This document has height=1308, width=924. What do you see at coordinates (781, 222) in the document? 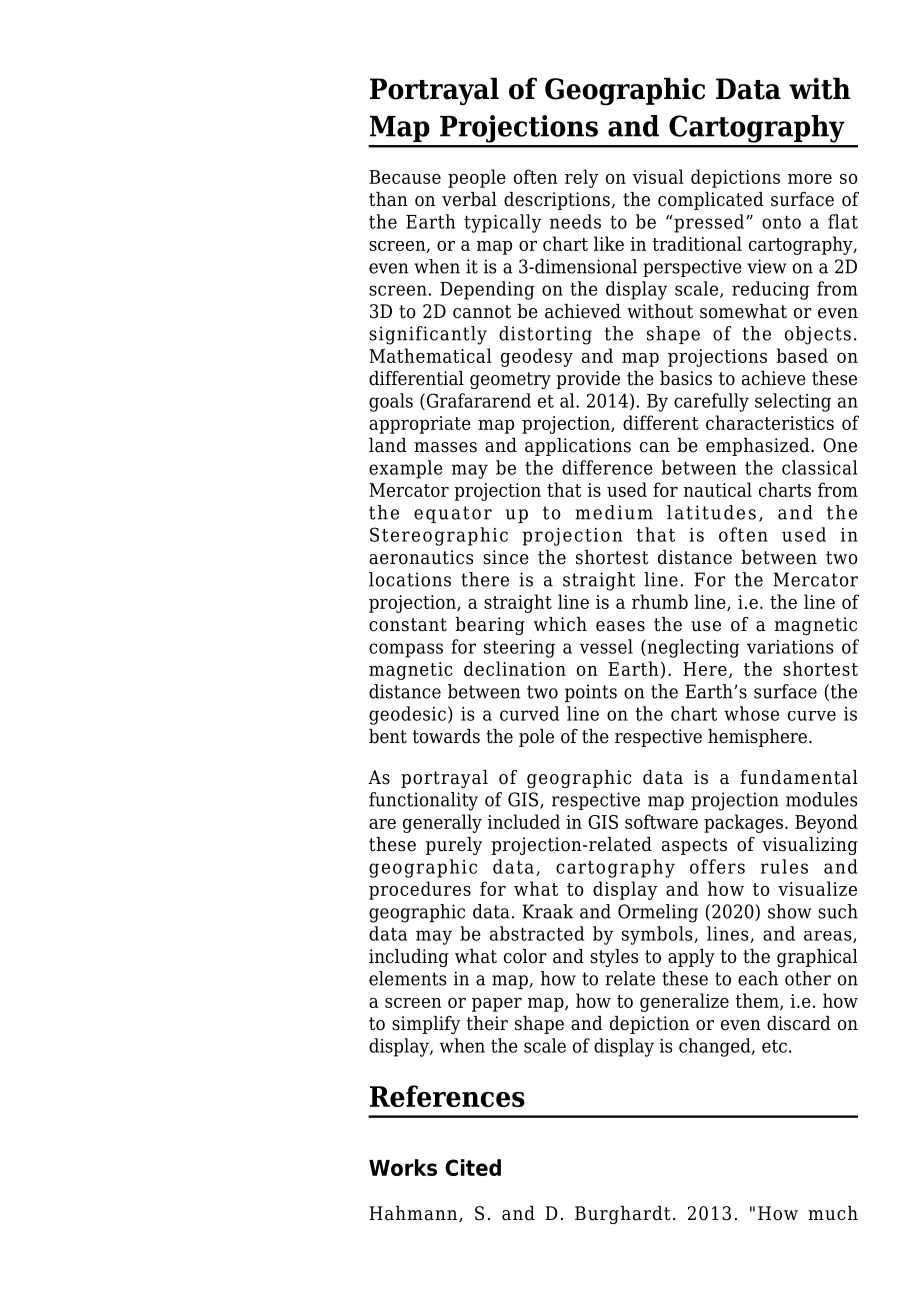
I see `onto` at bounding box center [781, 222].
